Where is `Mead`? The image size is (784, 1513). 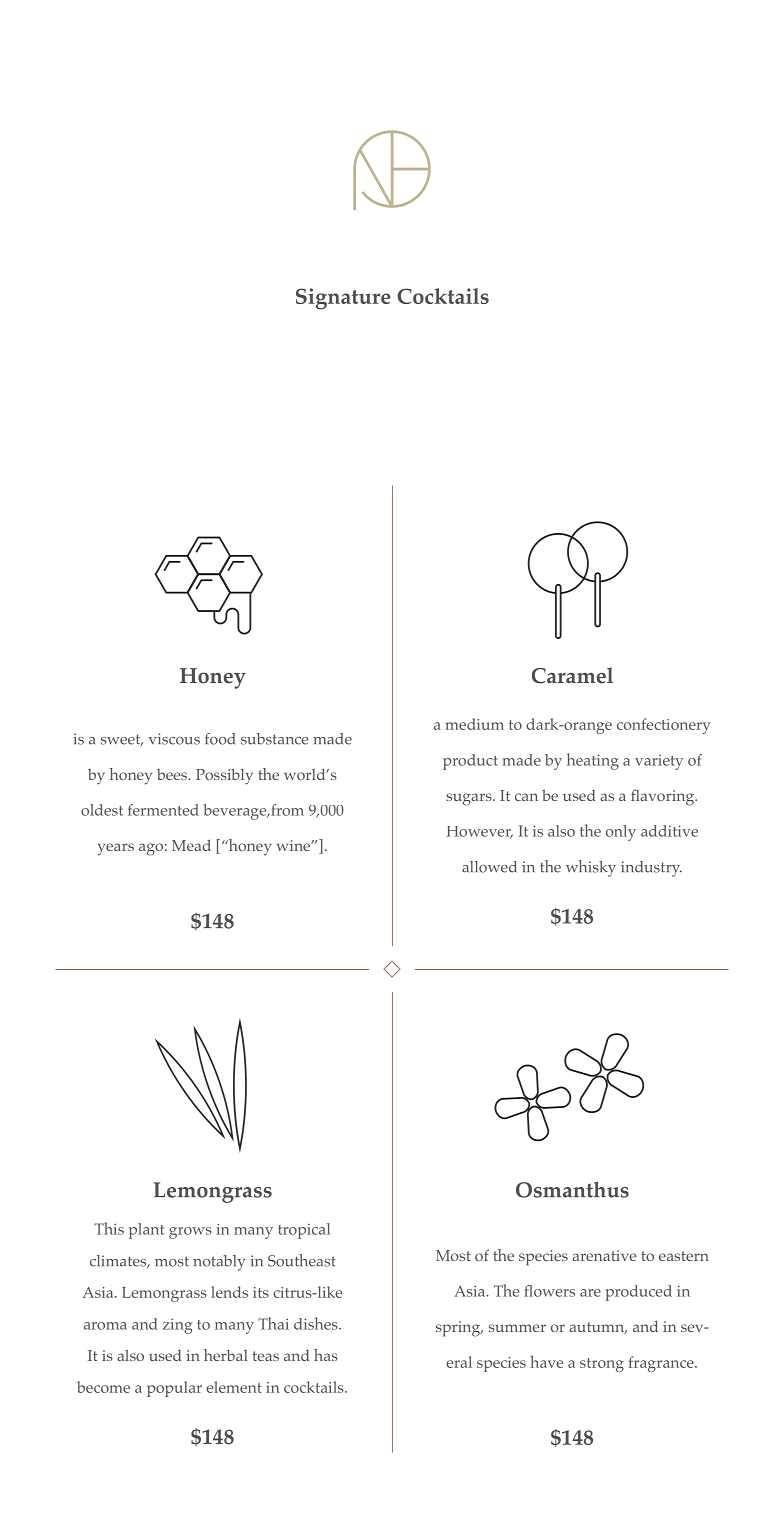 Mead is located at coordinates (191, 845).
